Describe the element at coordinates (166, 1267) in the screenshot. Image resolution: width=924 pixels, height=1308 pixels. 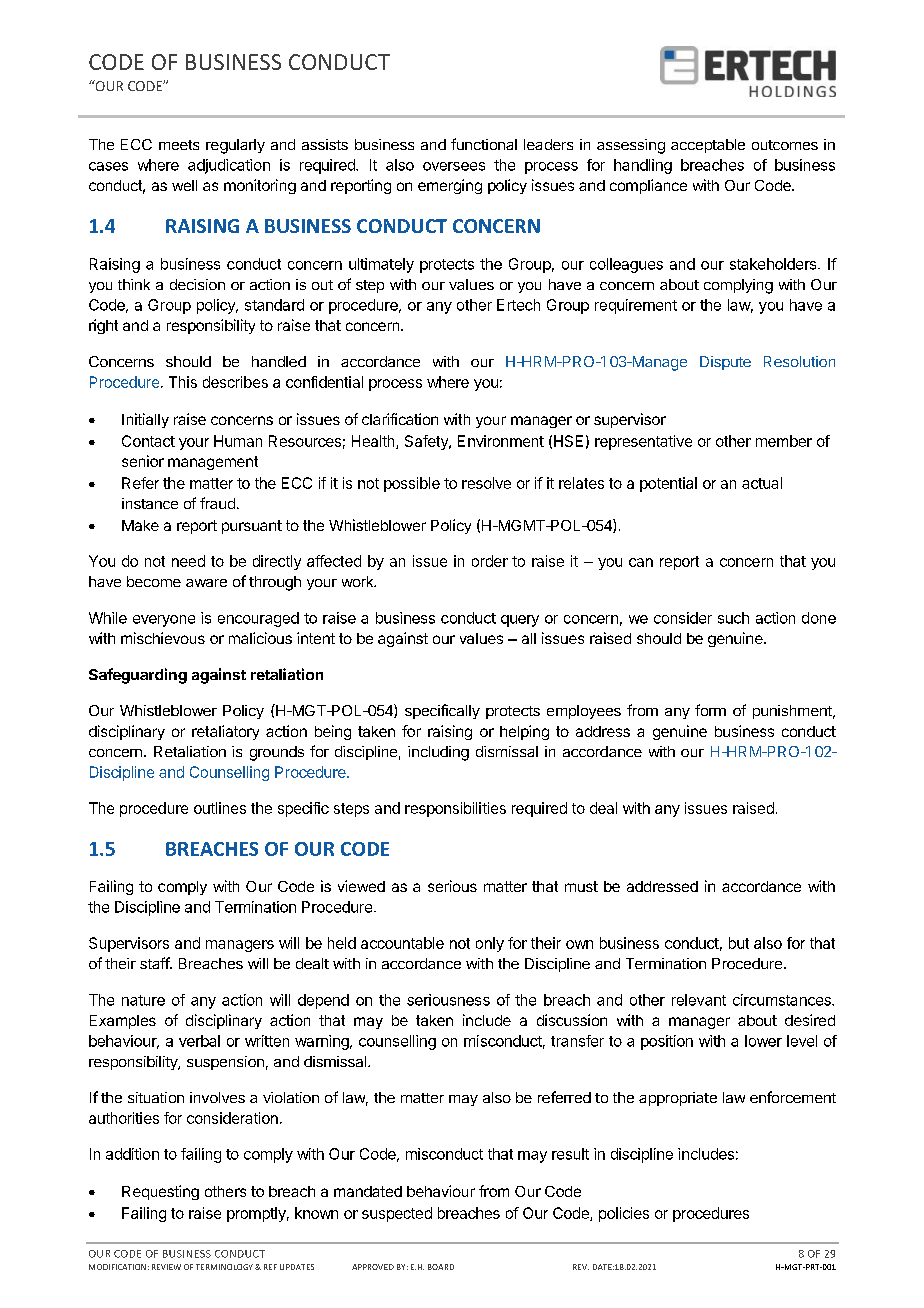
I see `REVIEW` at that location.
